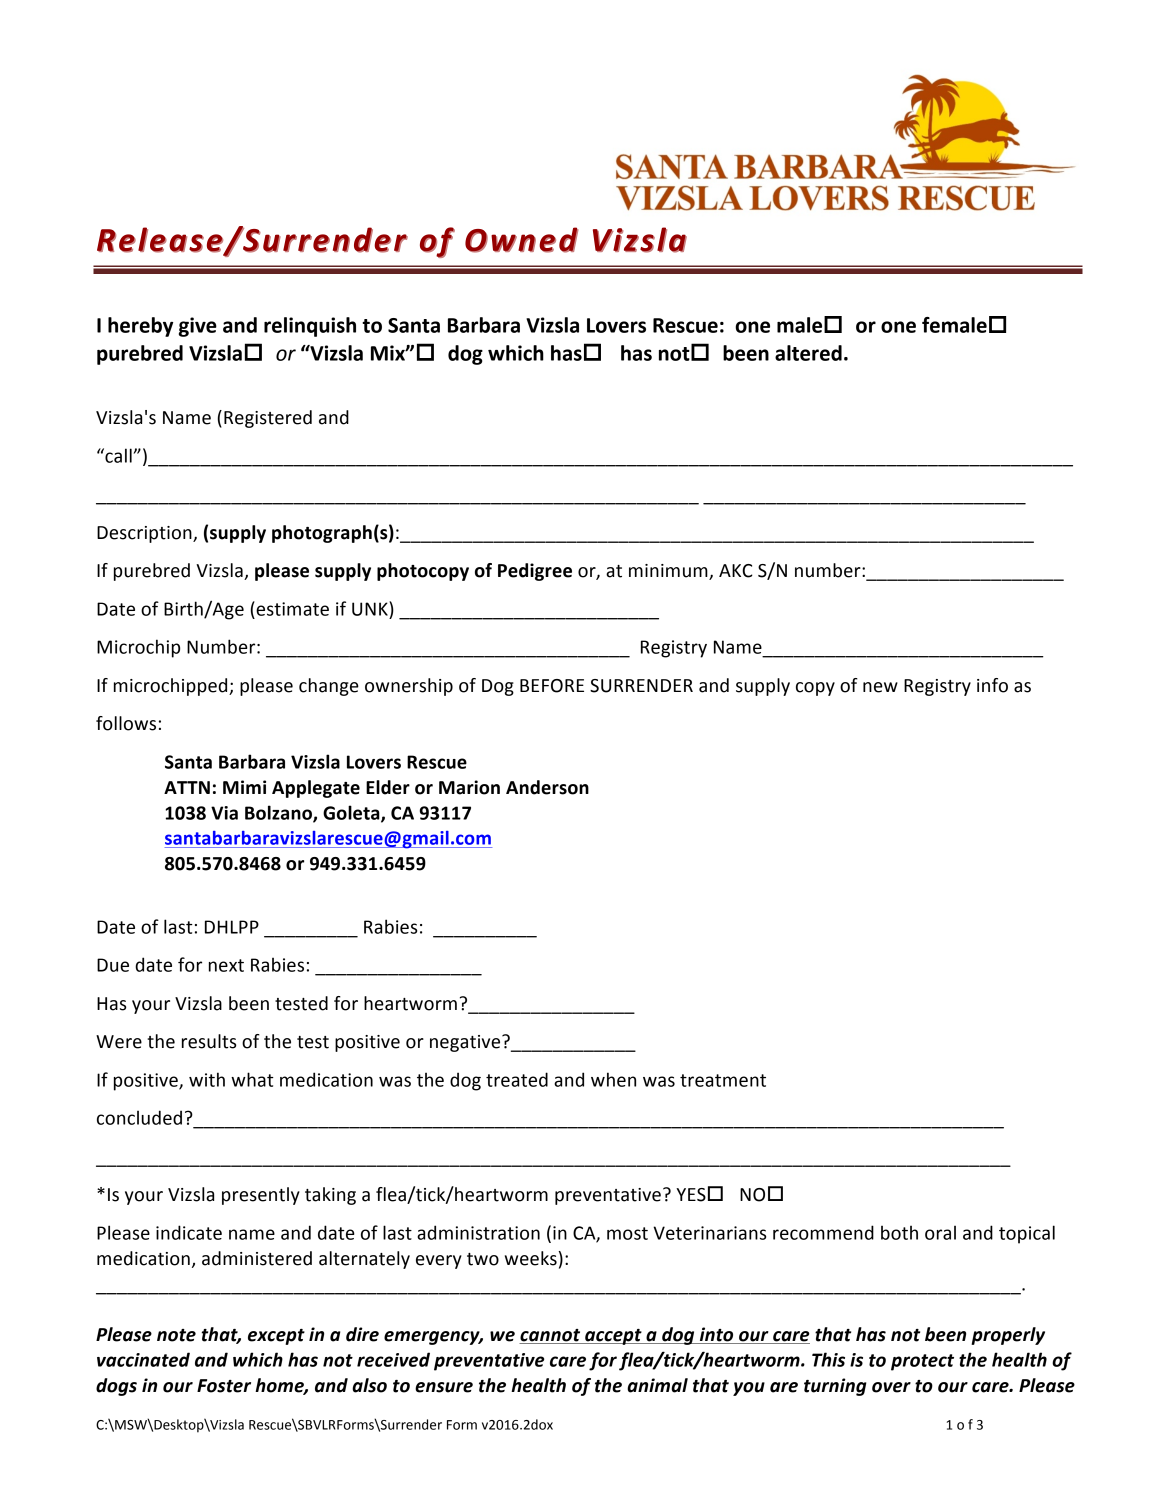 This screenshot has width=1161, height=1502. Describe the element at coordinates (613, 1079) in the screenshot. I see `when` at that location.
